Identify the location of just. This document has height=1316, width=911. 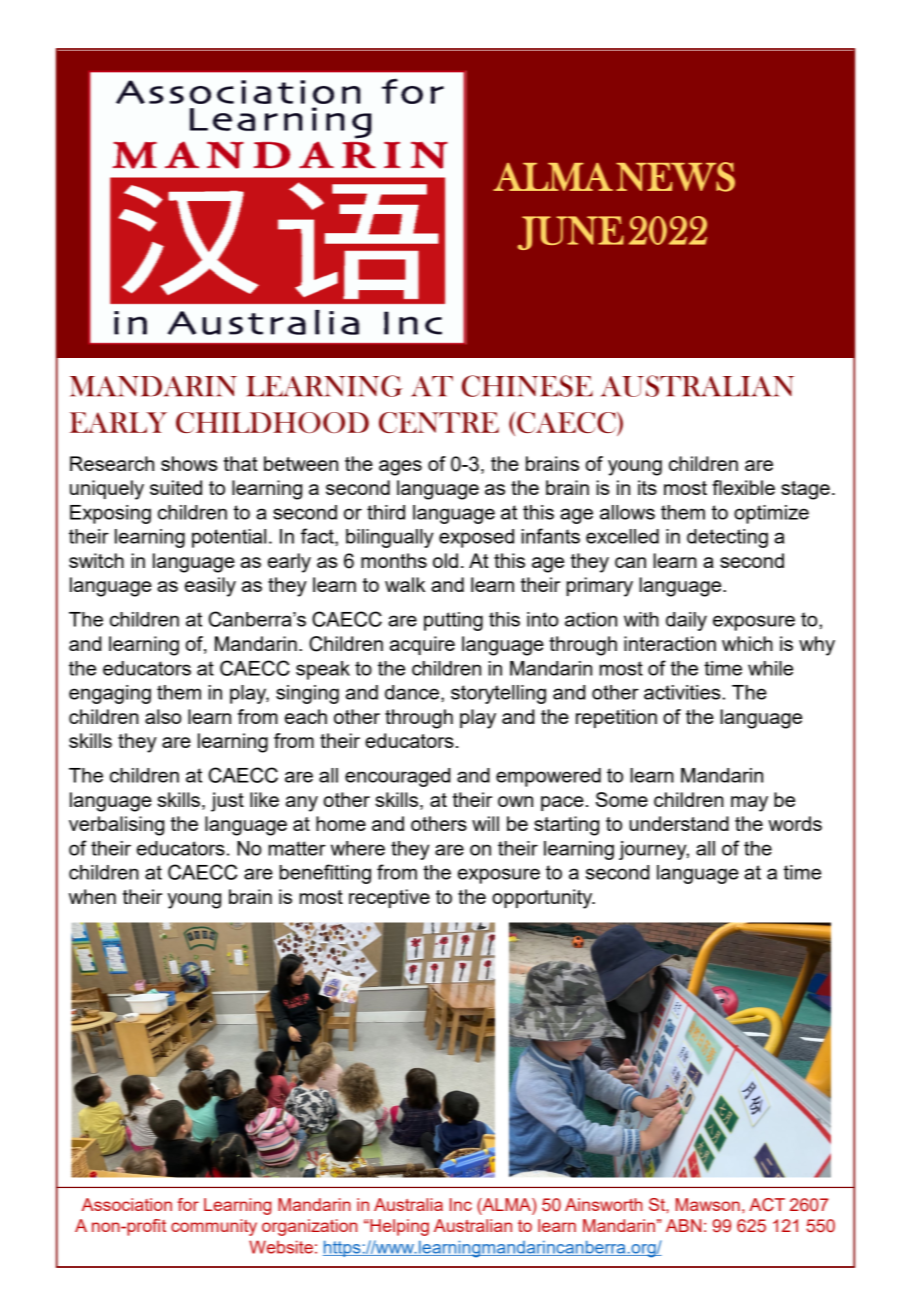
(227, 802).
